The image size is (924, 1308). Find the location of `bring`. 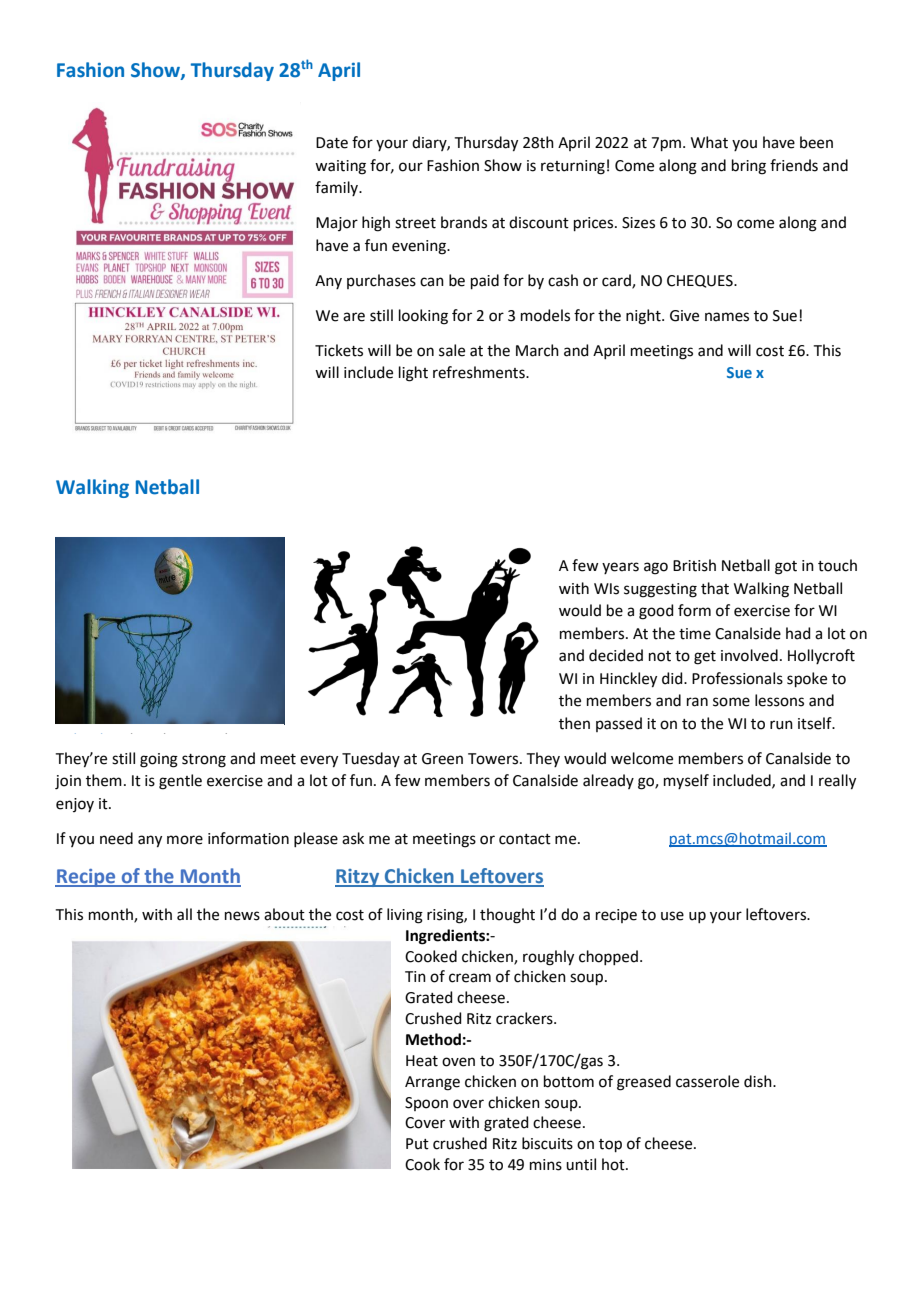

bring is located at coordinates (749, 167).
